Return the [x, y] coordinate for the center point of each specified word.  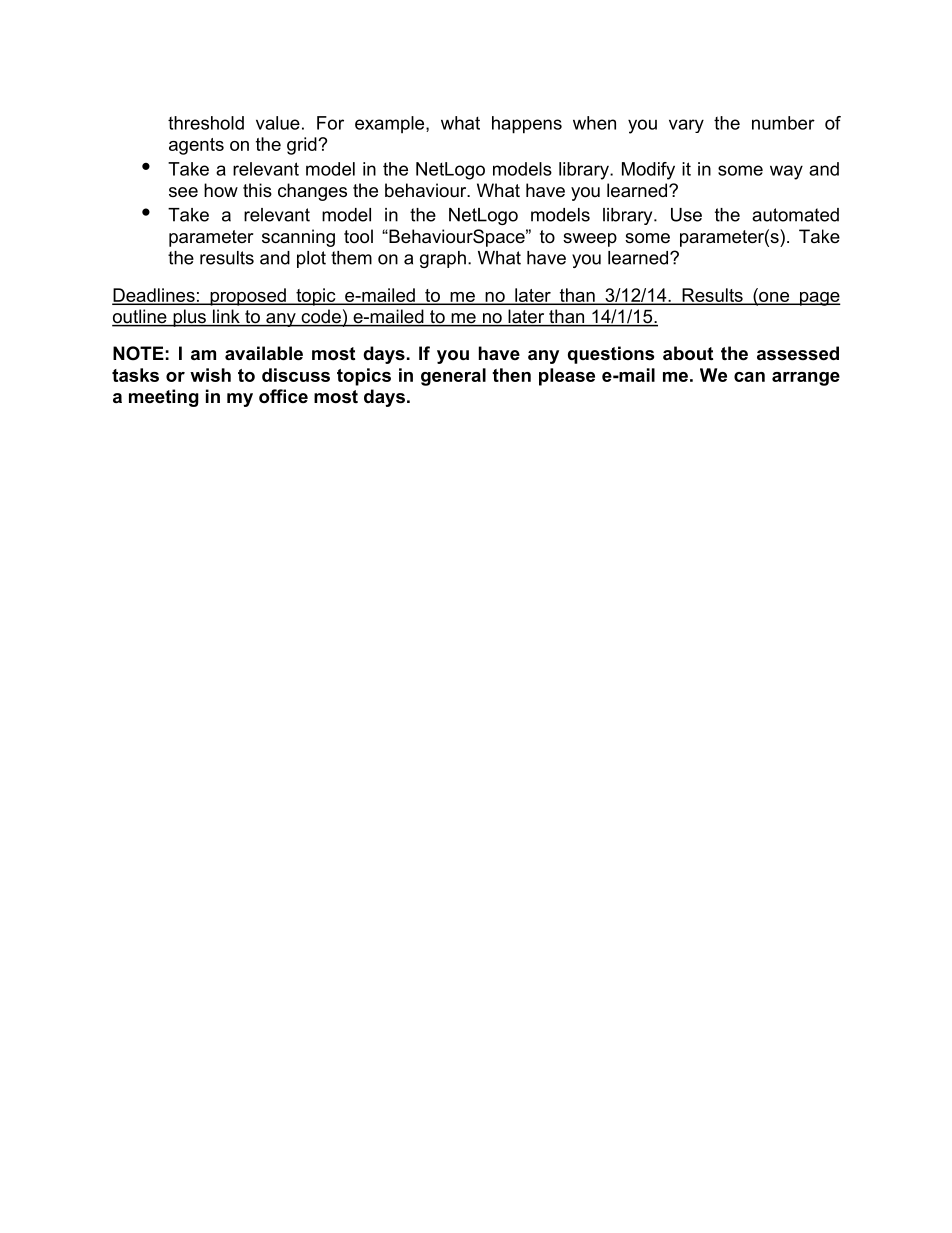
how [221, 190]
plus [189, 318]
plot [311, 259]
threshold [206, 123]
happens [527, 125]
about [688, 353]
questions [611, 355]
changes [312, 192]
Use [686, 215]
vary [686, 126]
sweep [590, 240]
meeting [164, 398]
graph [443, 259]
